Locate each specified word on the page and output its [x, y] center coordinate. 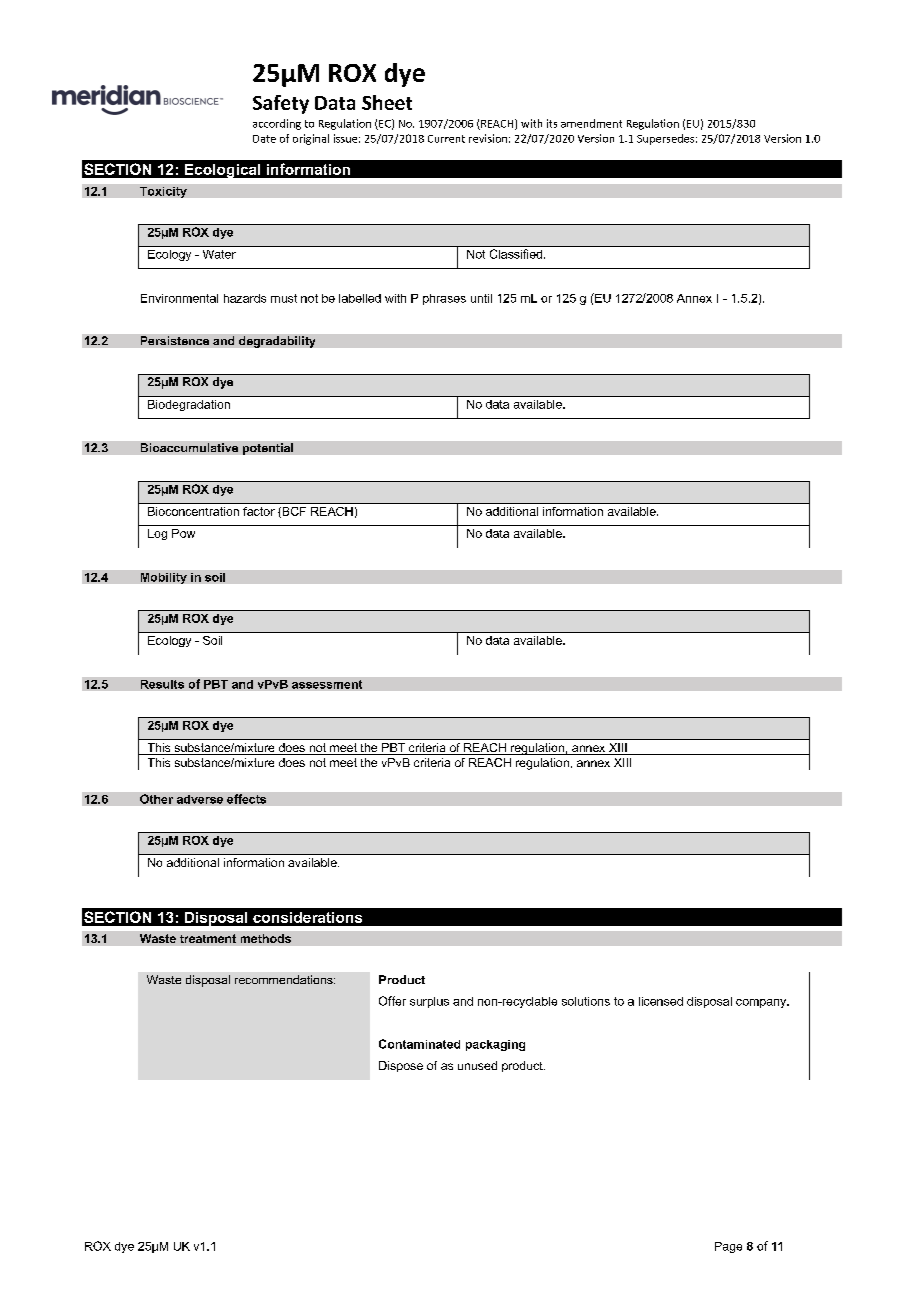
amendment [591, 123]
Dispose [401, 1066]
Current [446, 139]
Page [728, 1247]
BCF [293, 512]
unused [477, 1065]
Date [264, 139]
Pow [183, 533]
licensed [661, 1001]
